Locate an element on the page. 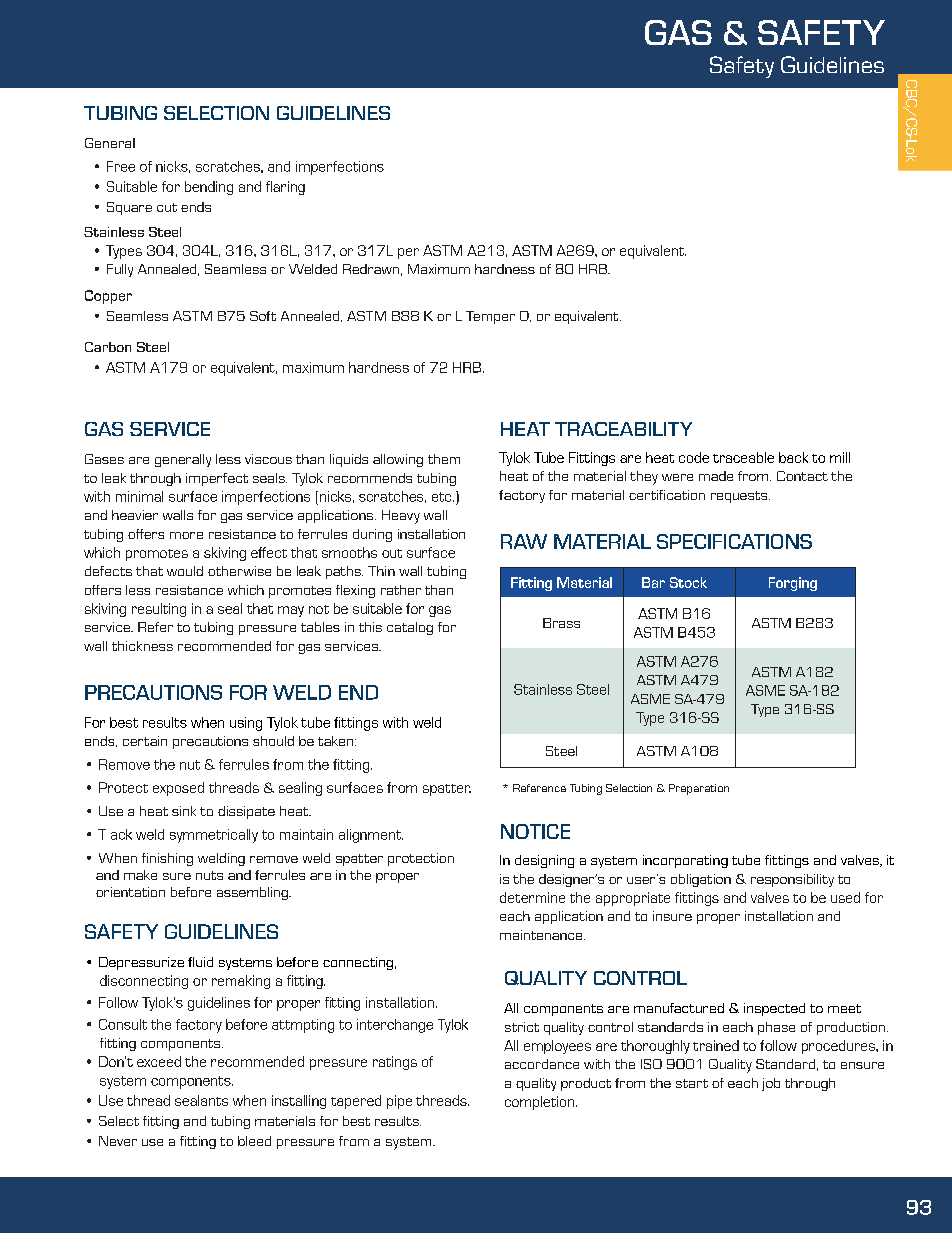  bleed is located at coordinates (254, 1141).
